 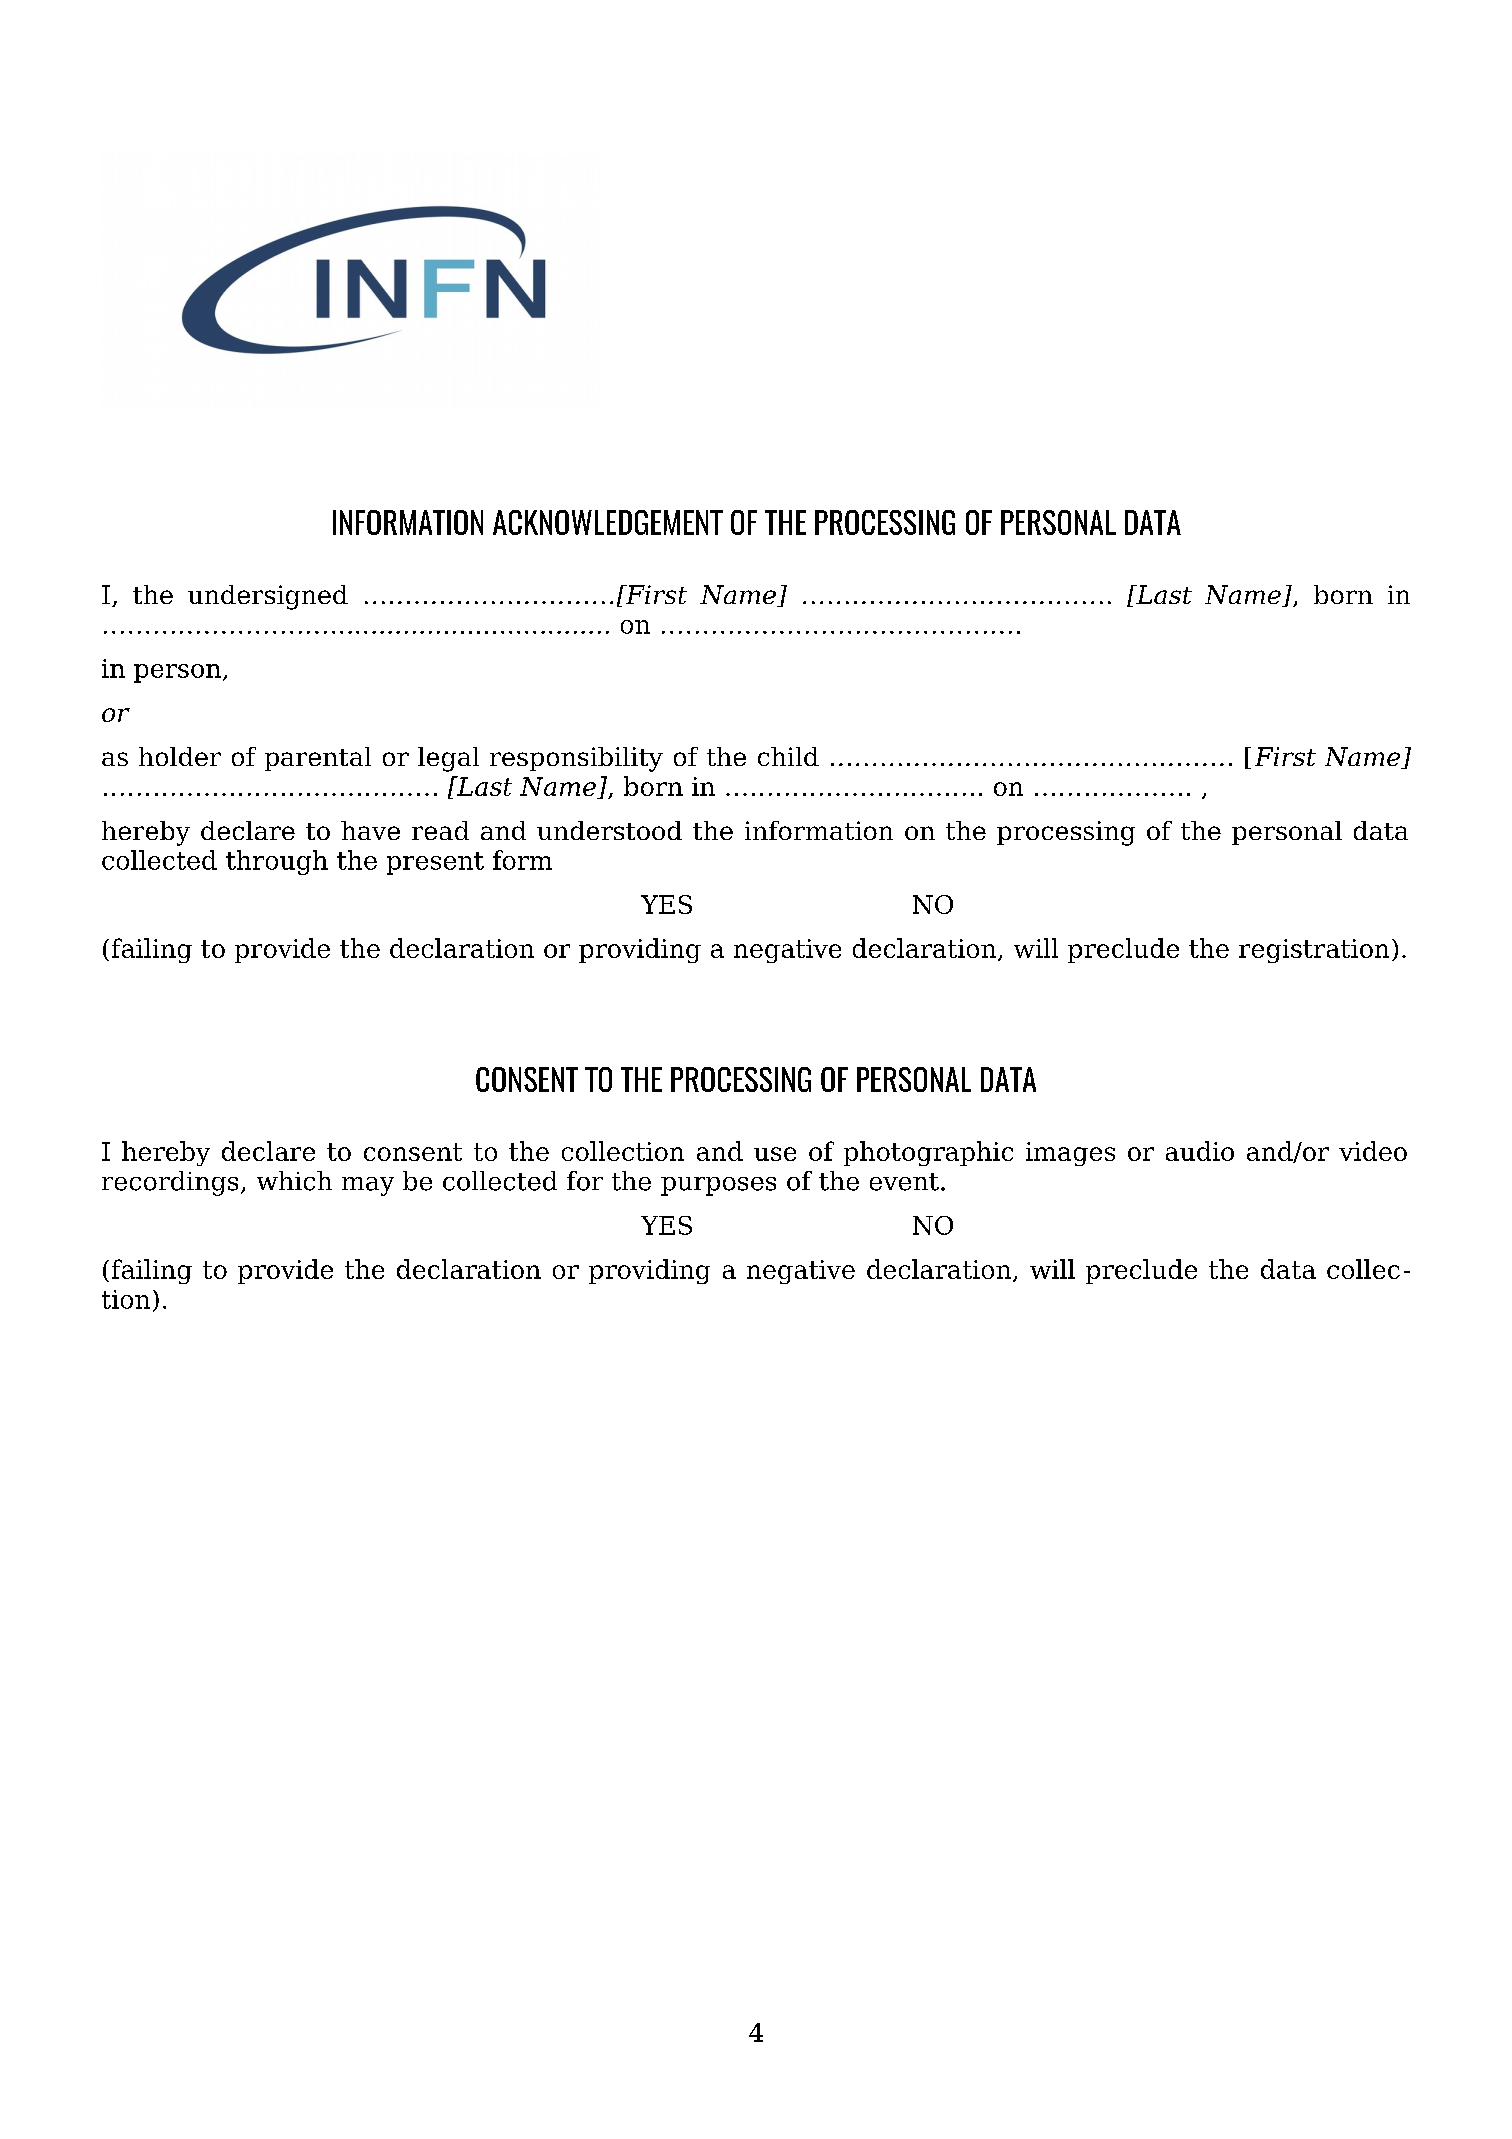 I want to click on undersigned, so click(x=268, y=597).
